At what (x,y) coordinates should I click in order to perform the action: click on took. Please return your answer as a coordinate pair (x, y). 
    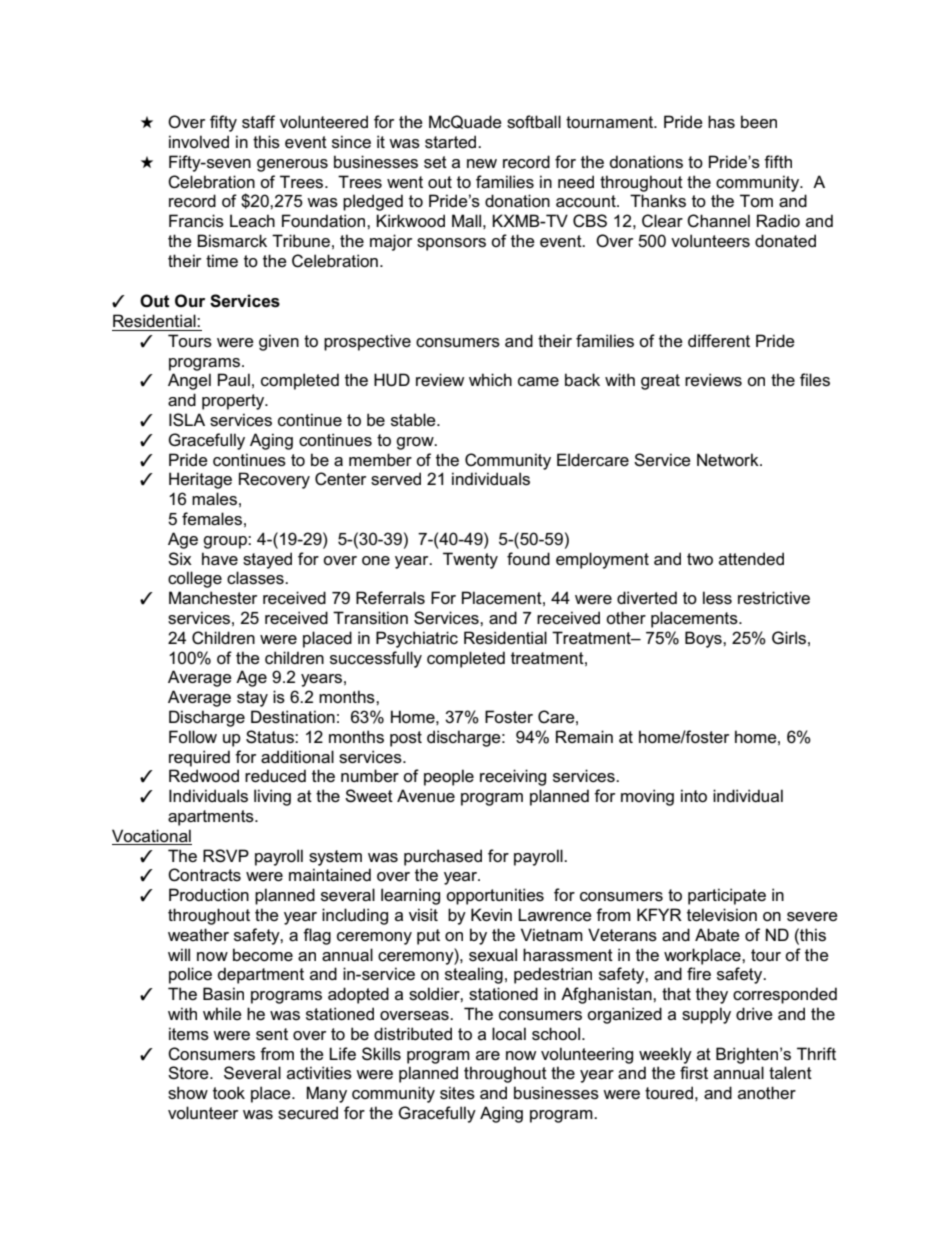
    Looking at the image, I should click on (229, 1092).
